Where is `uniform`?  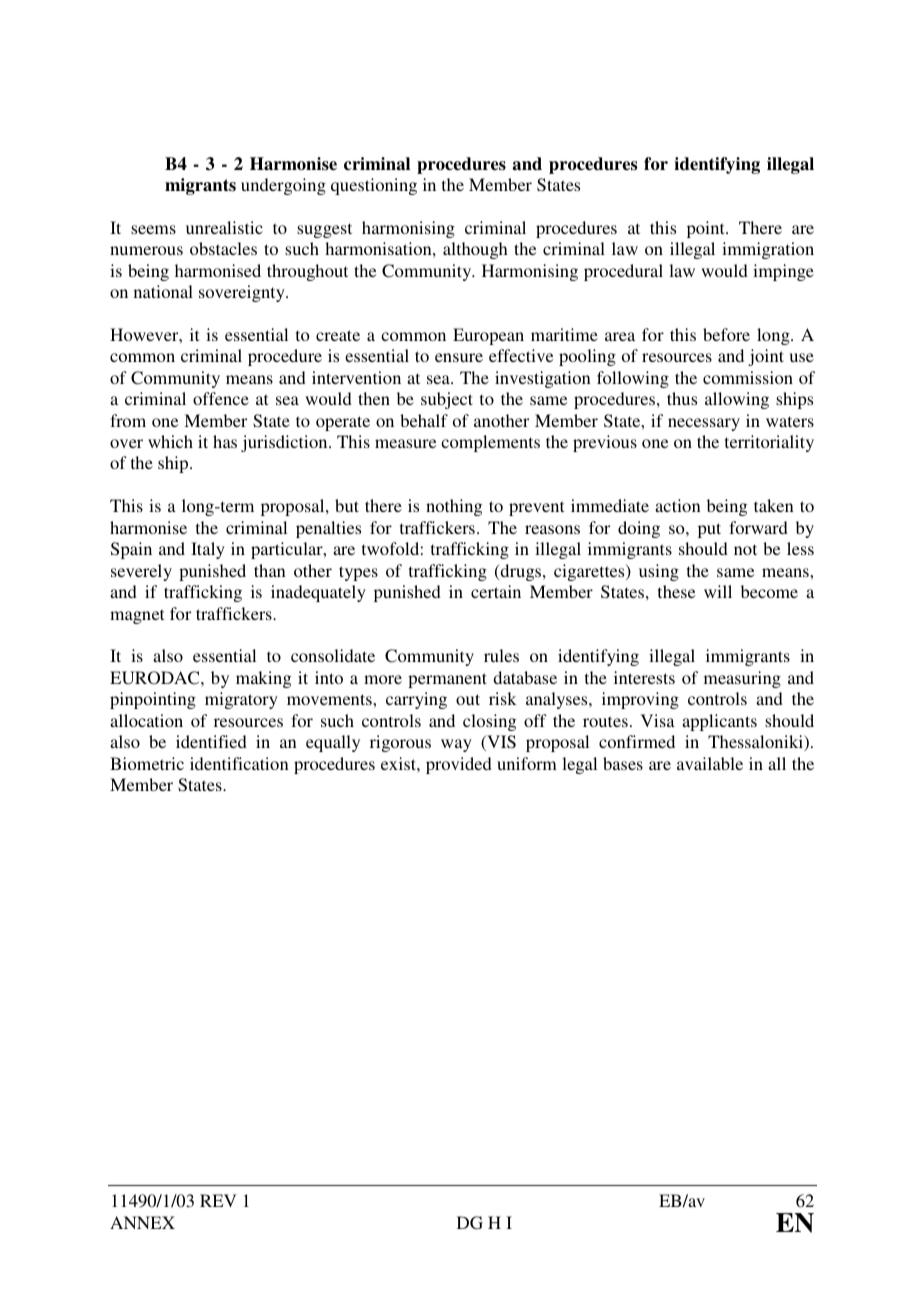
uniform is located at coordinates (527, 763).
